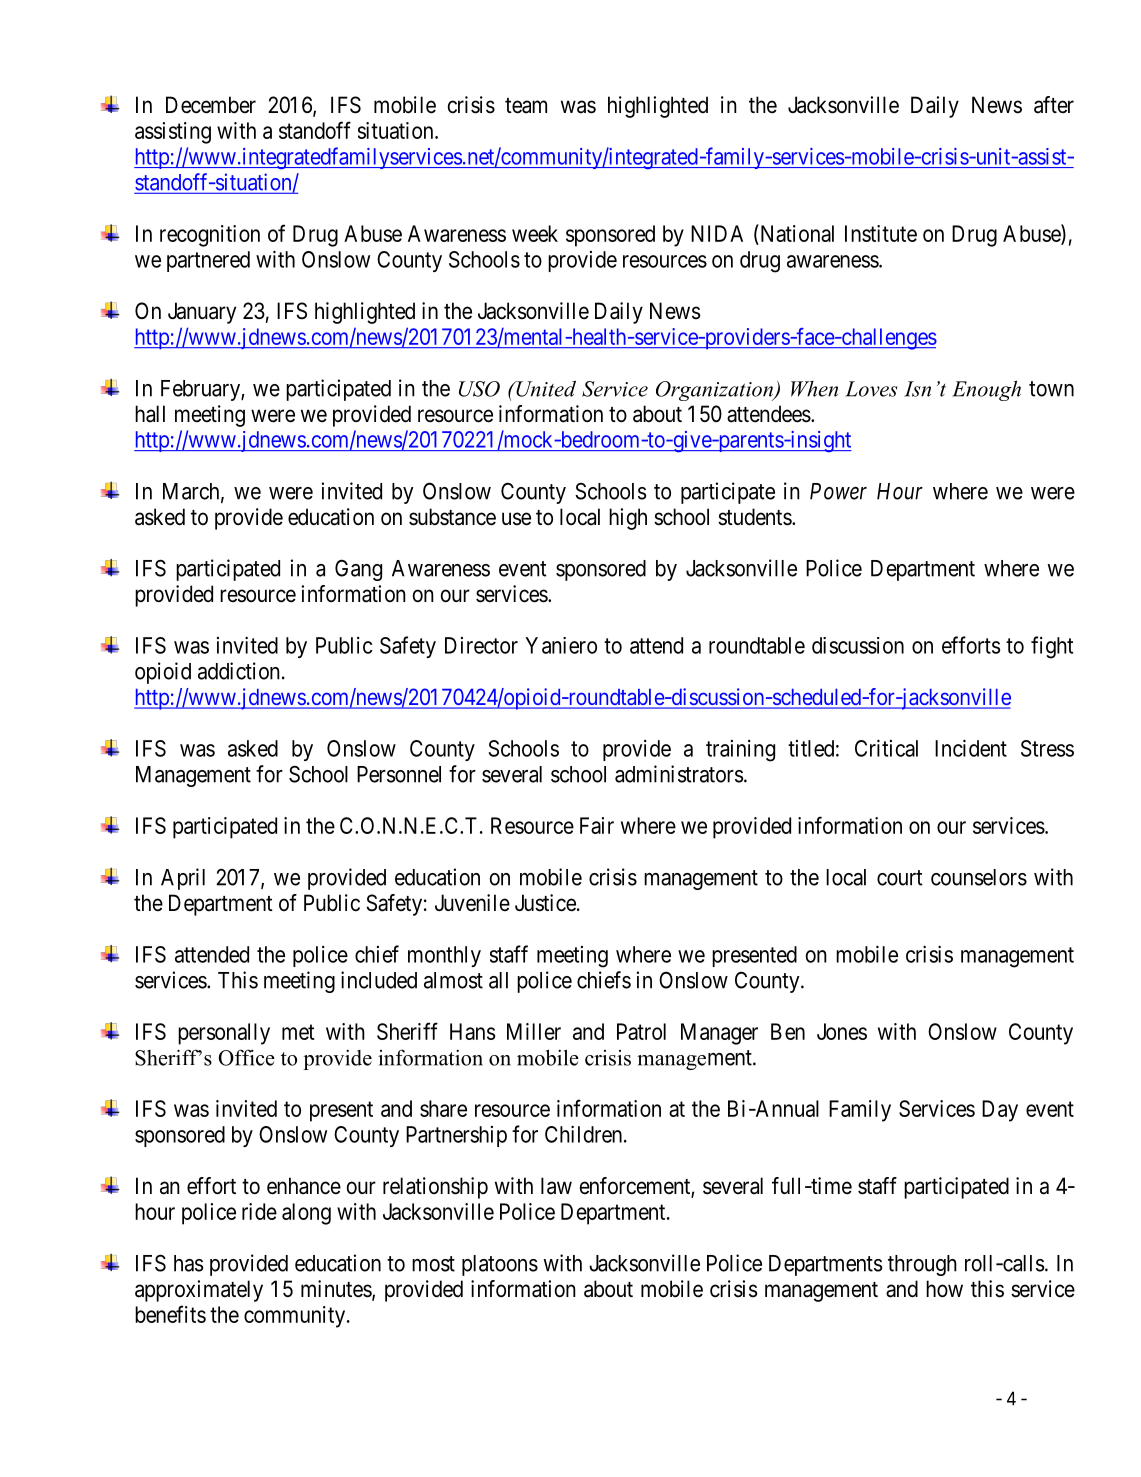 This screenshot has width=1141, height=1477. Describe the element at coordinates (239, 671) in the screenshot. I see `addiction` at that location.
